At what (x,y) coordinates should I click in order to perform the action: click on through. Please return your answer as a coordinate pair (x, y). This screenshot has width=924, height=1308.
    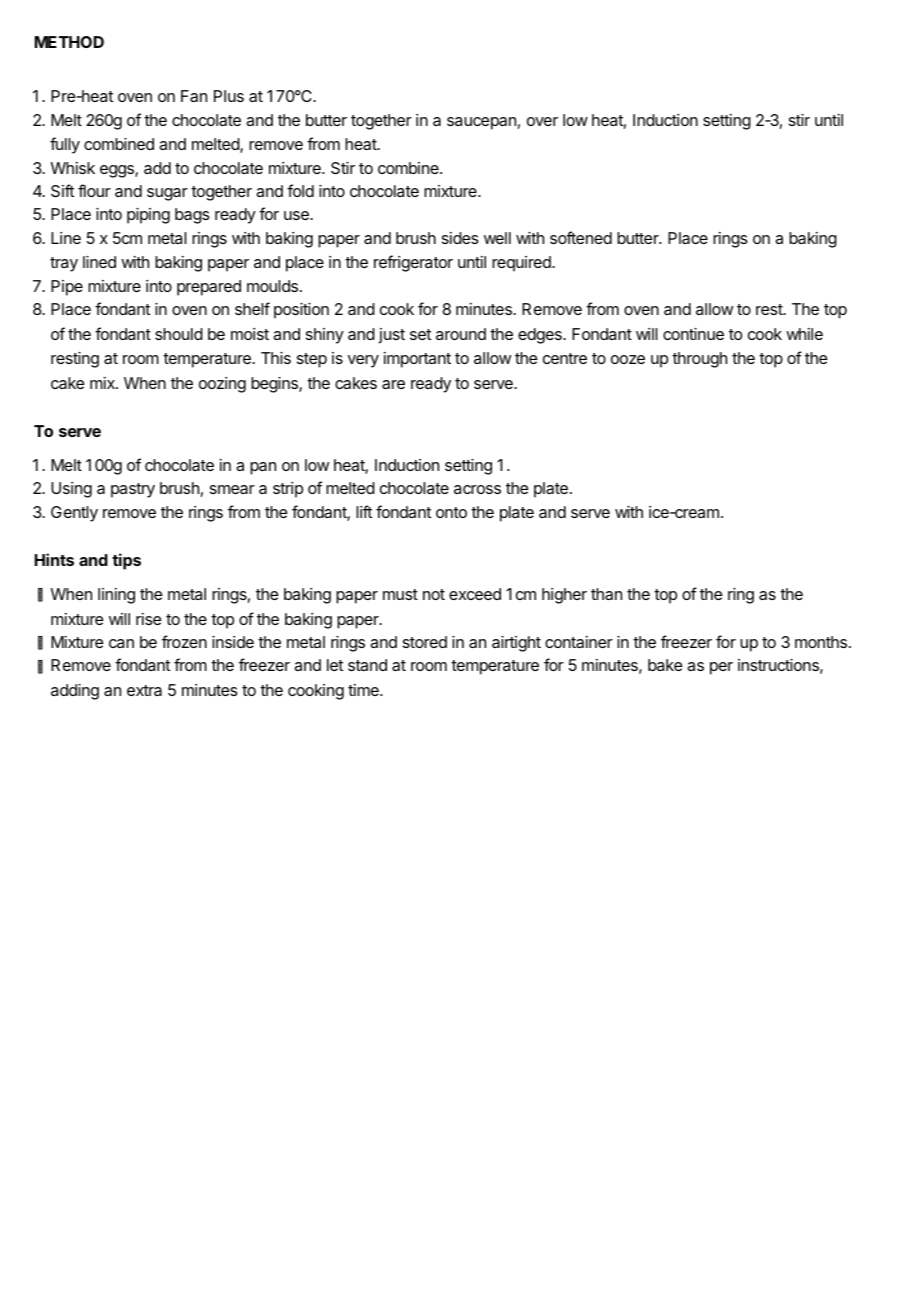
    Looking at the image, I should click on (699, 360).
